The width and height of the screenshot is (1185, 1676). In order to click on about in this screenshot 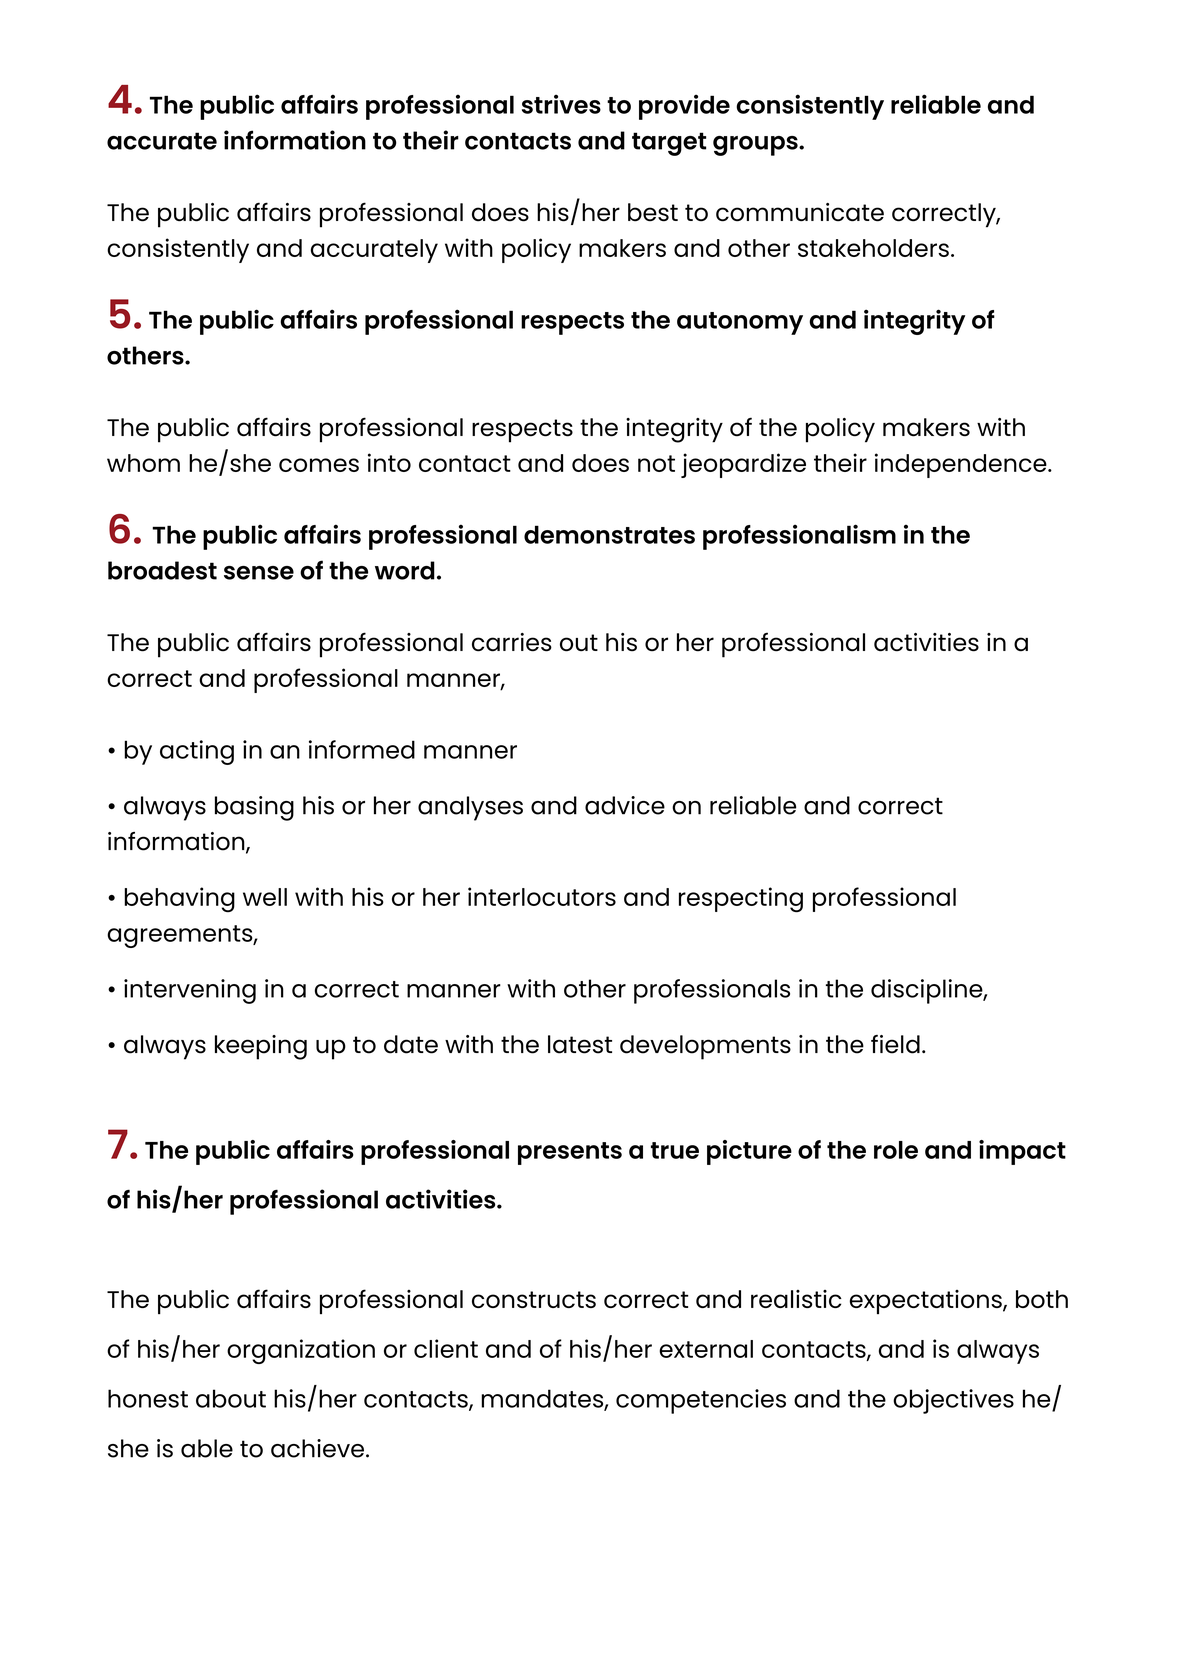, I will do `click(231, 1398)`.
